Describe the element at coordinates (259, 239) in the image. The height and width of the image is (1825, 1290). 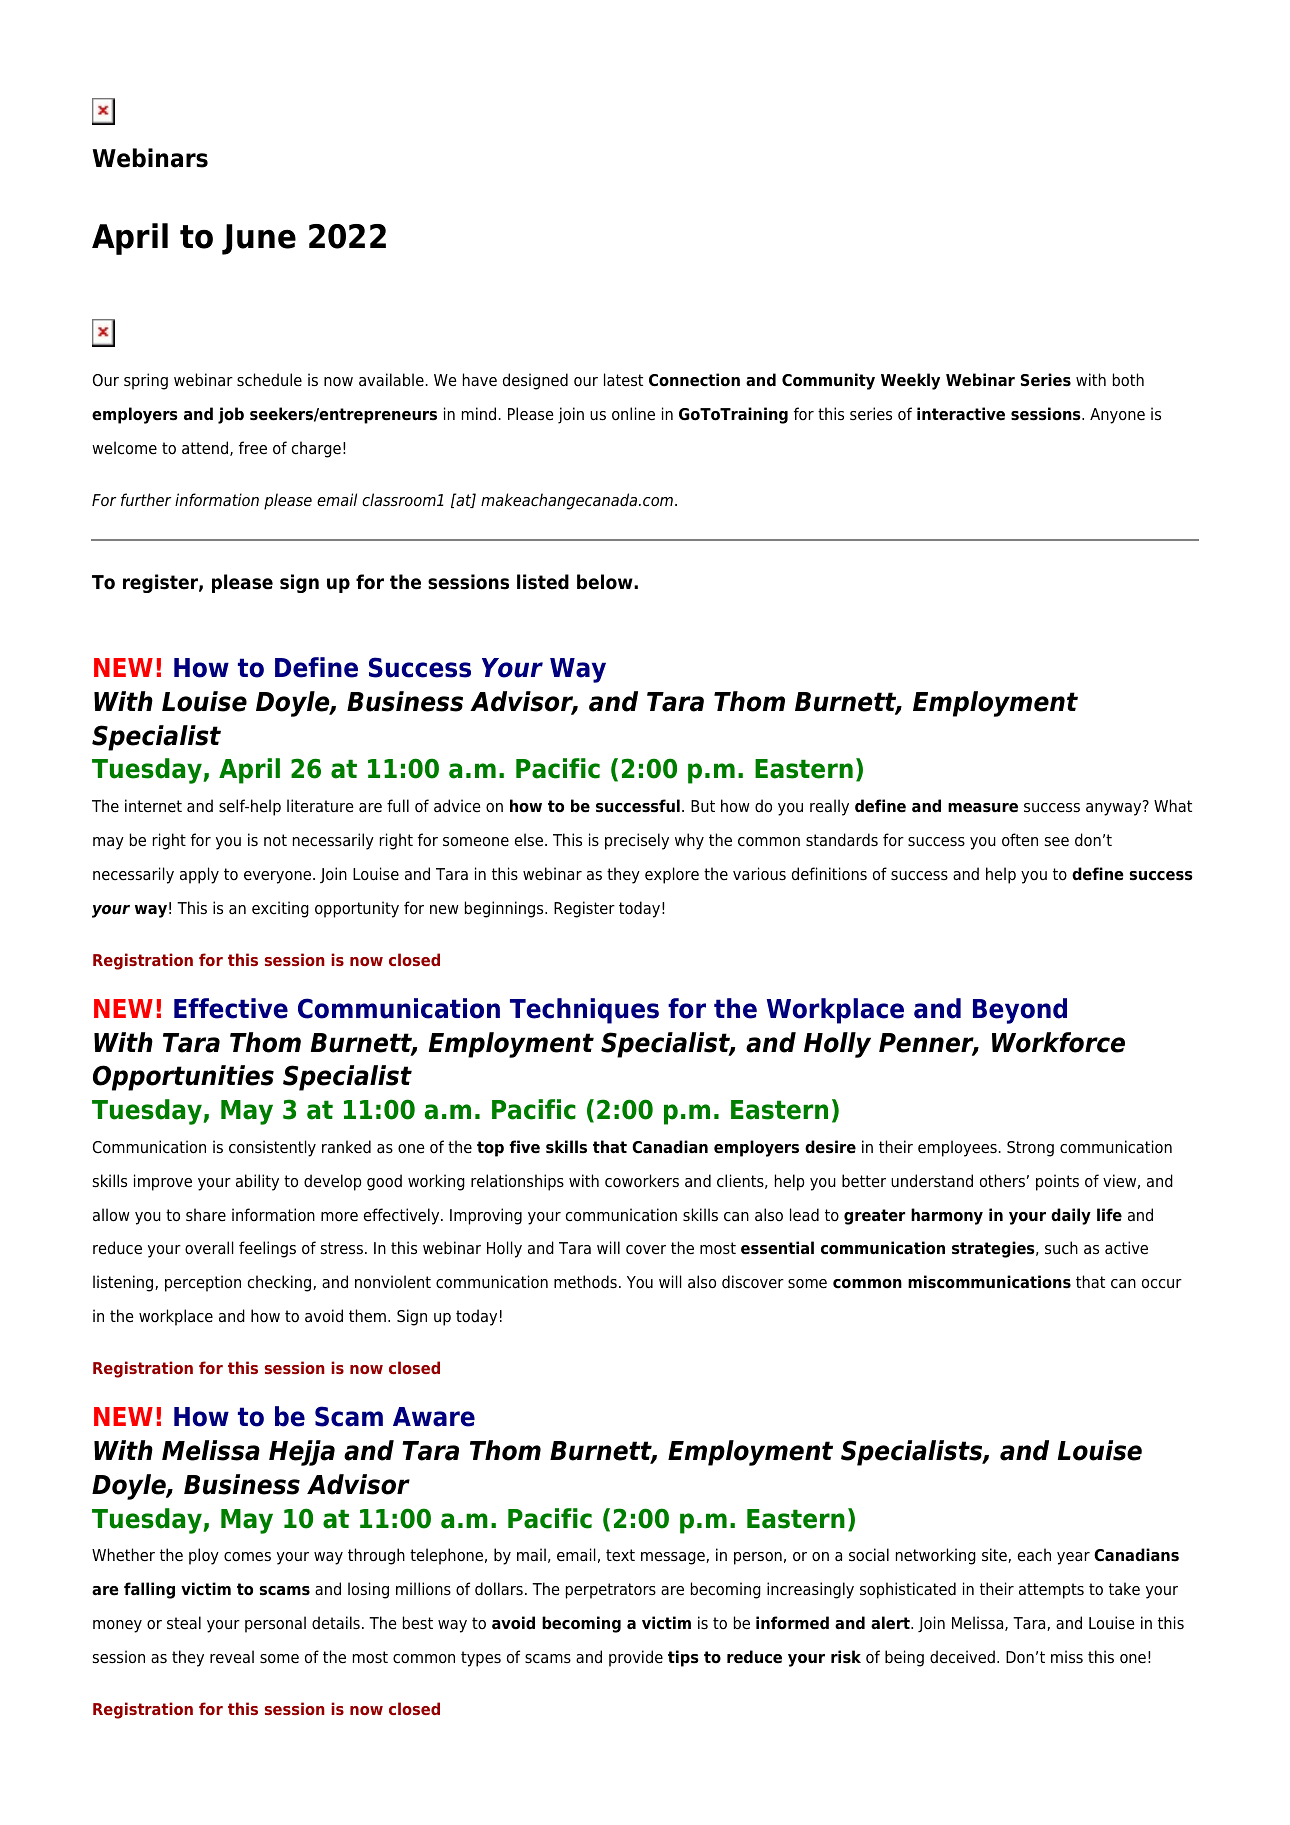
I see `June` at that location.
